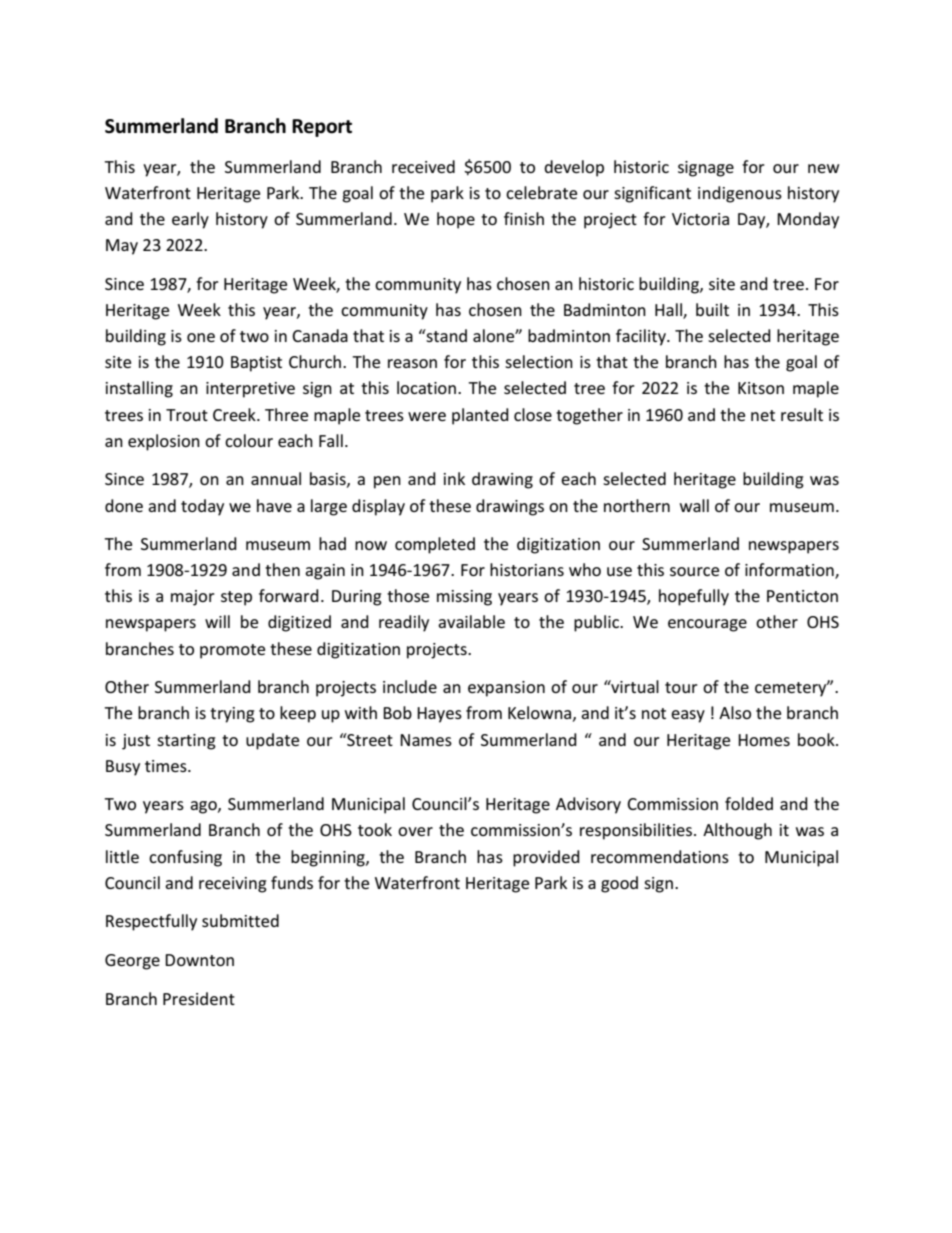  Describe the element at coordinates (423, 166) in the image. I see `received` at that location.
